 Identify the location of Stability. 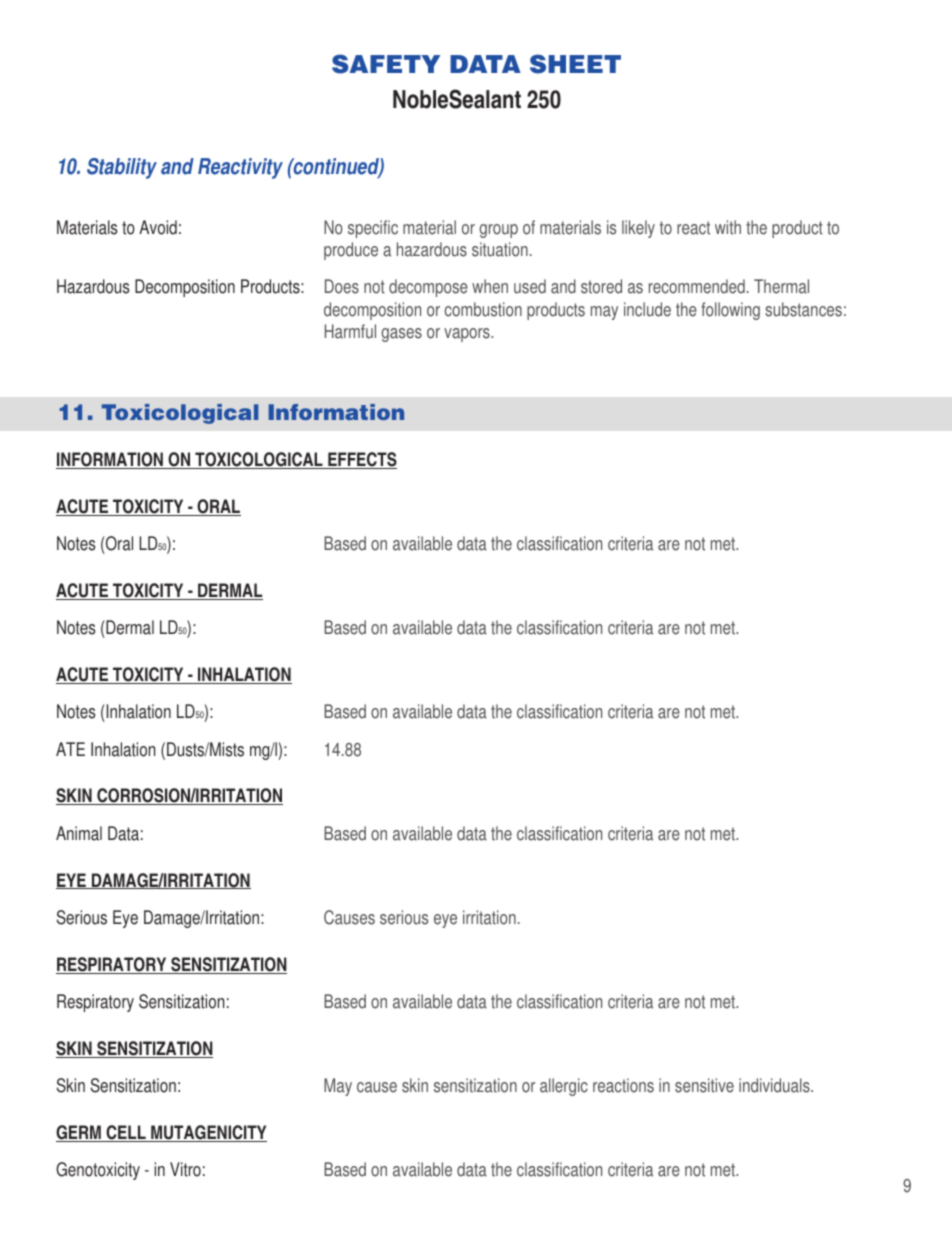
(122, 168).
